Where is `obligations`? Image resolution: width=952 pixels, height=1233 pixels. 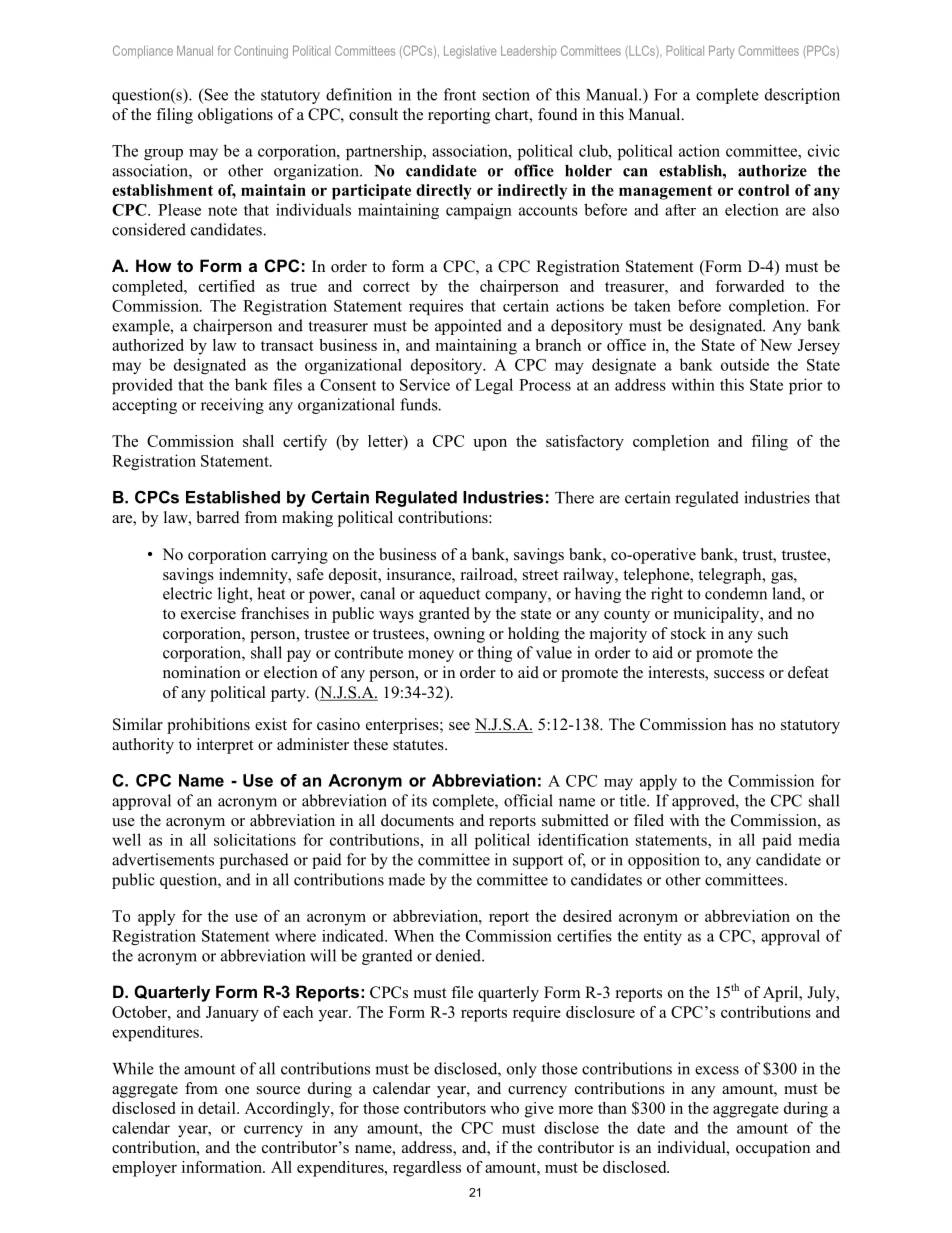
obligations is located at coordinates (235, 116).
